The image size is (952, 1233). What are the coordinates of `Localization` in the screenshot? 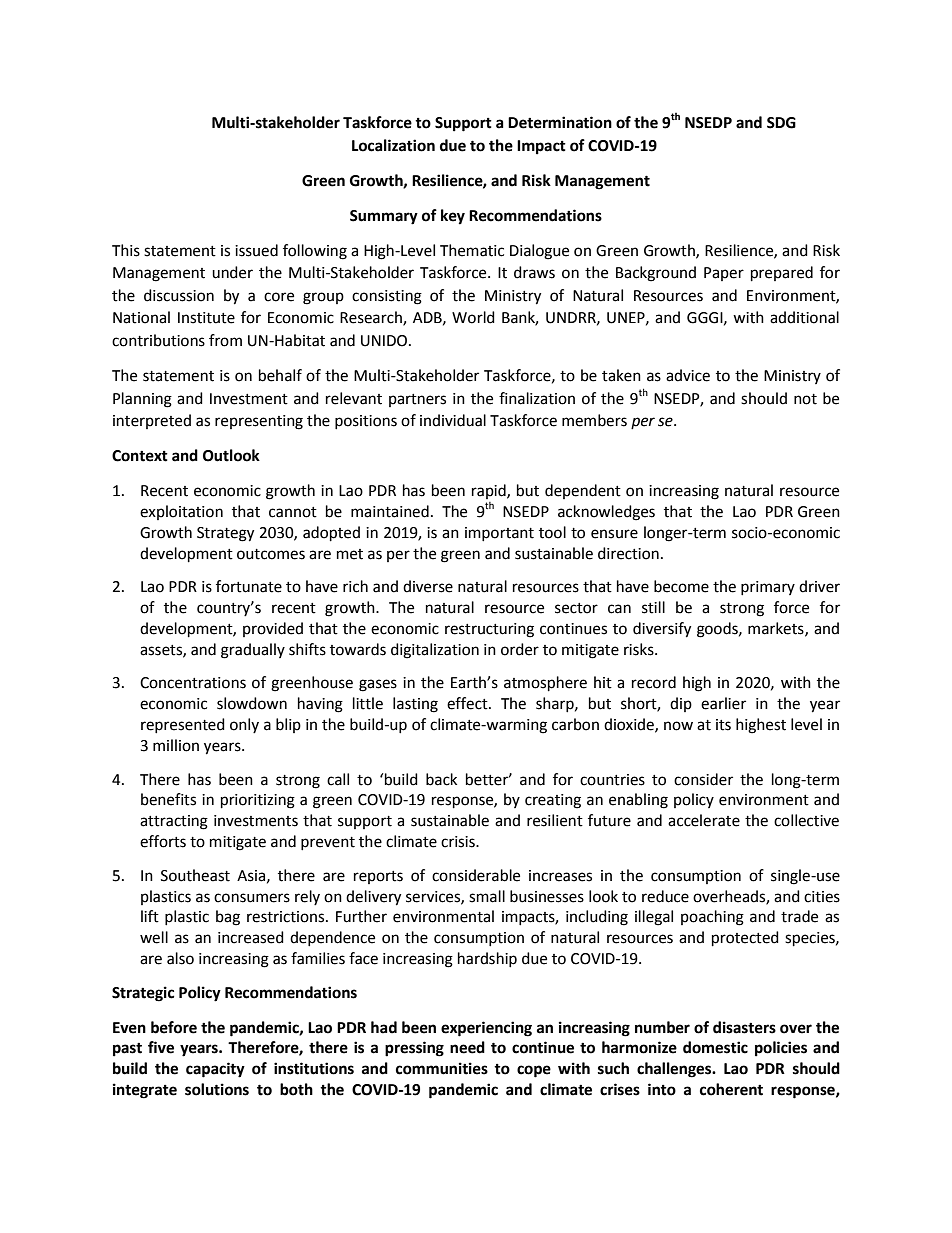 It's located at (393, 145).
